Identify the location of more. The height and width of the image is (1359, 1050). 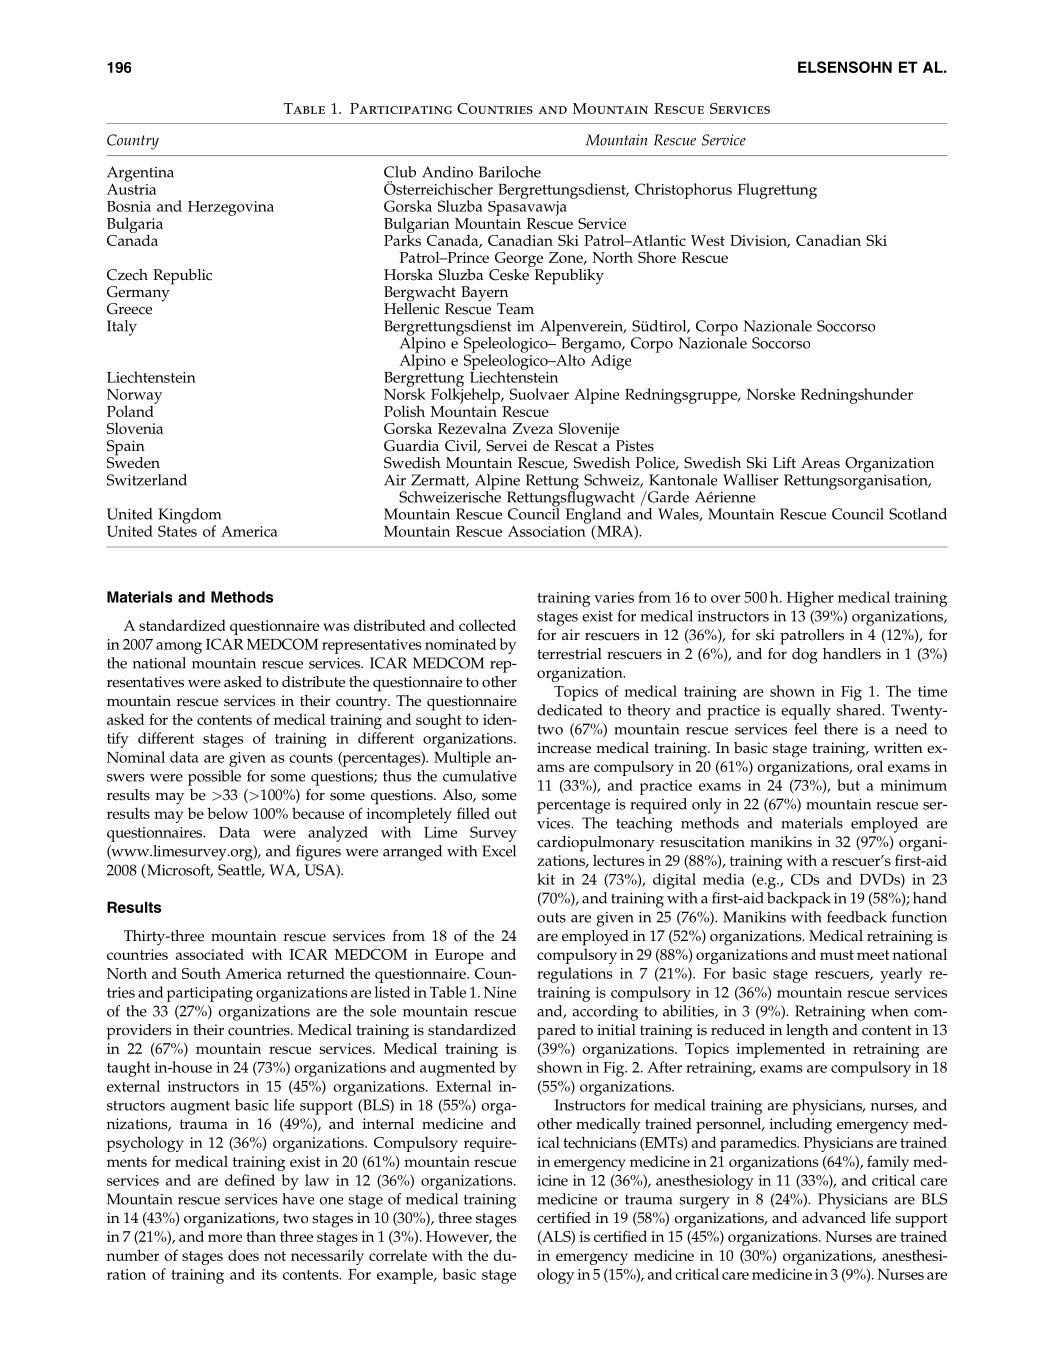
(225, 1238).
